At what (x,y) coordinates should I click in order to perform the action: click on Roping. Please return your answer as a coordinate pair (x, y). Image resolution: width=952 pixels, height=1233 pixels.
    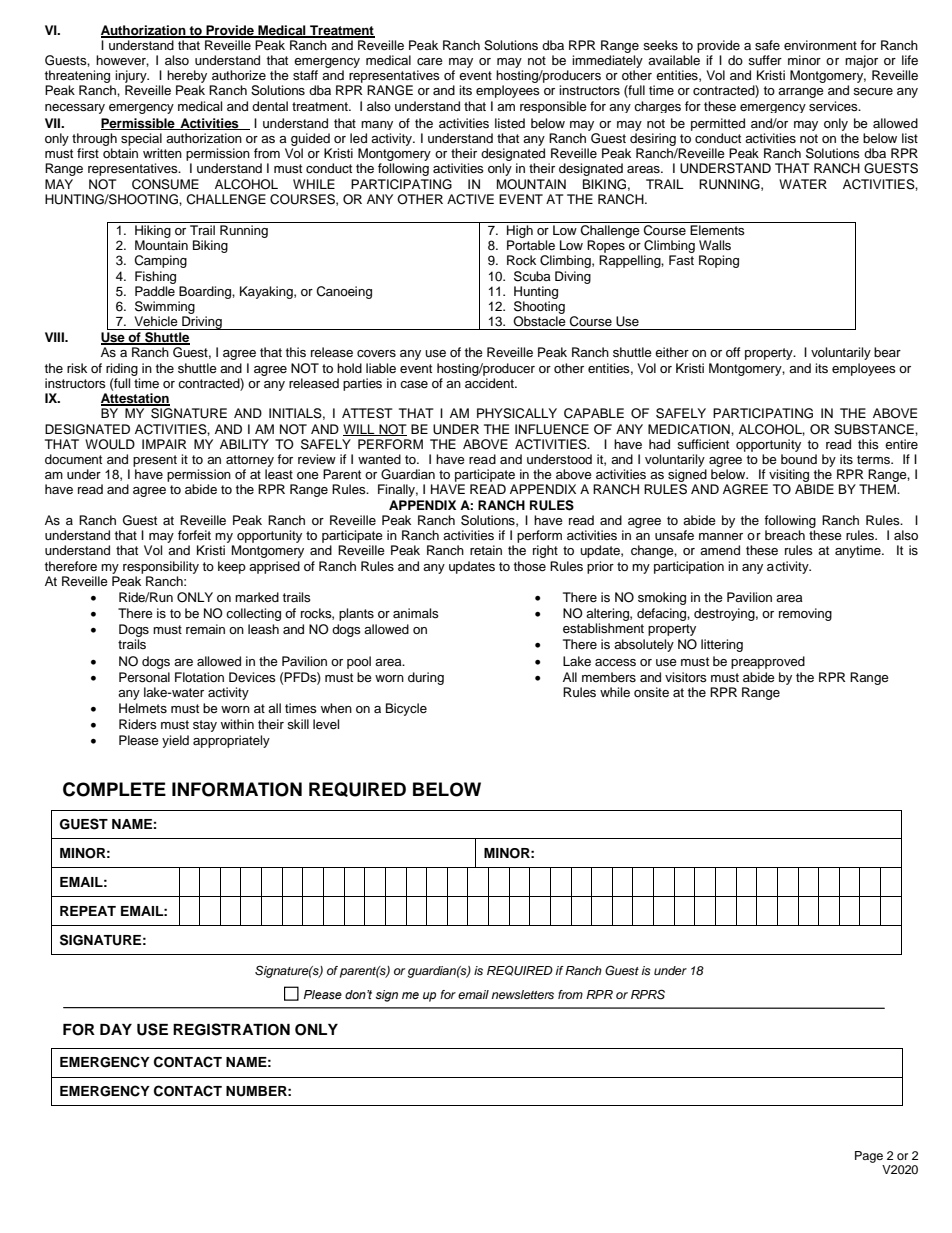
    Looking at the image, I should click on (719, 261).
